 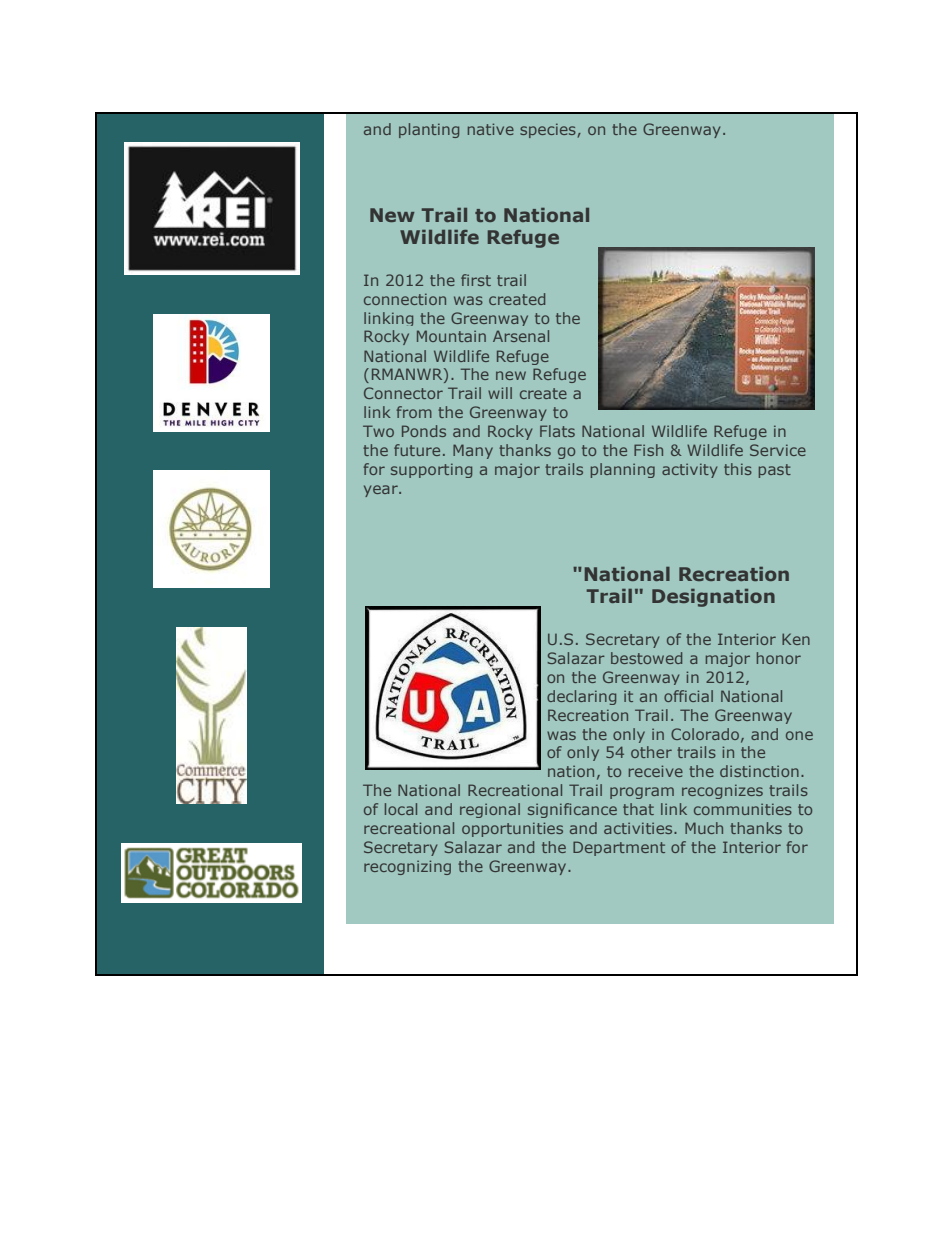 What do you see at coordinates (548, 130) in the screenshot?
I see `species` at bounding box center [548, 130].
